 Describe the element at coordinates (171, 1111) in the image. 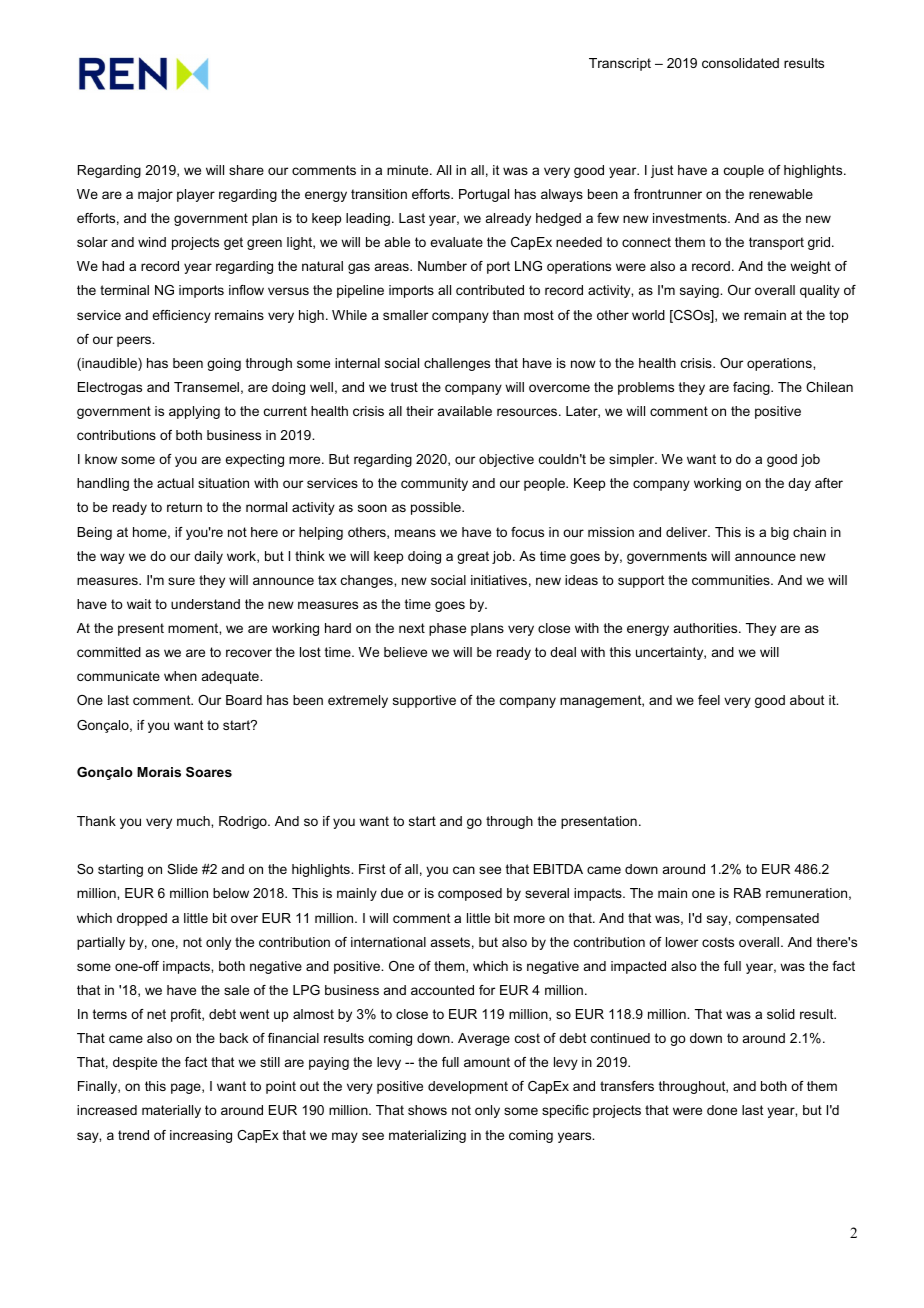

I see `materially` at that location.
